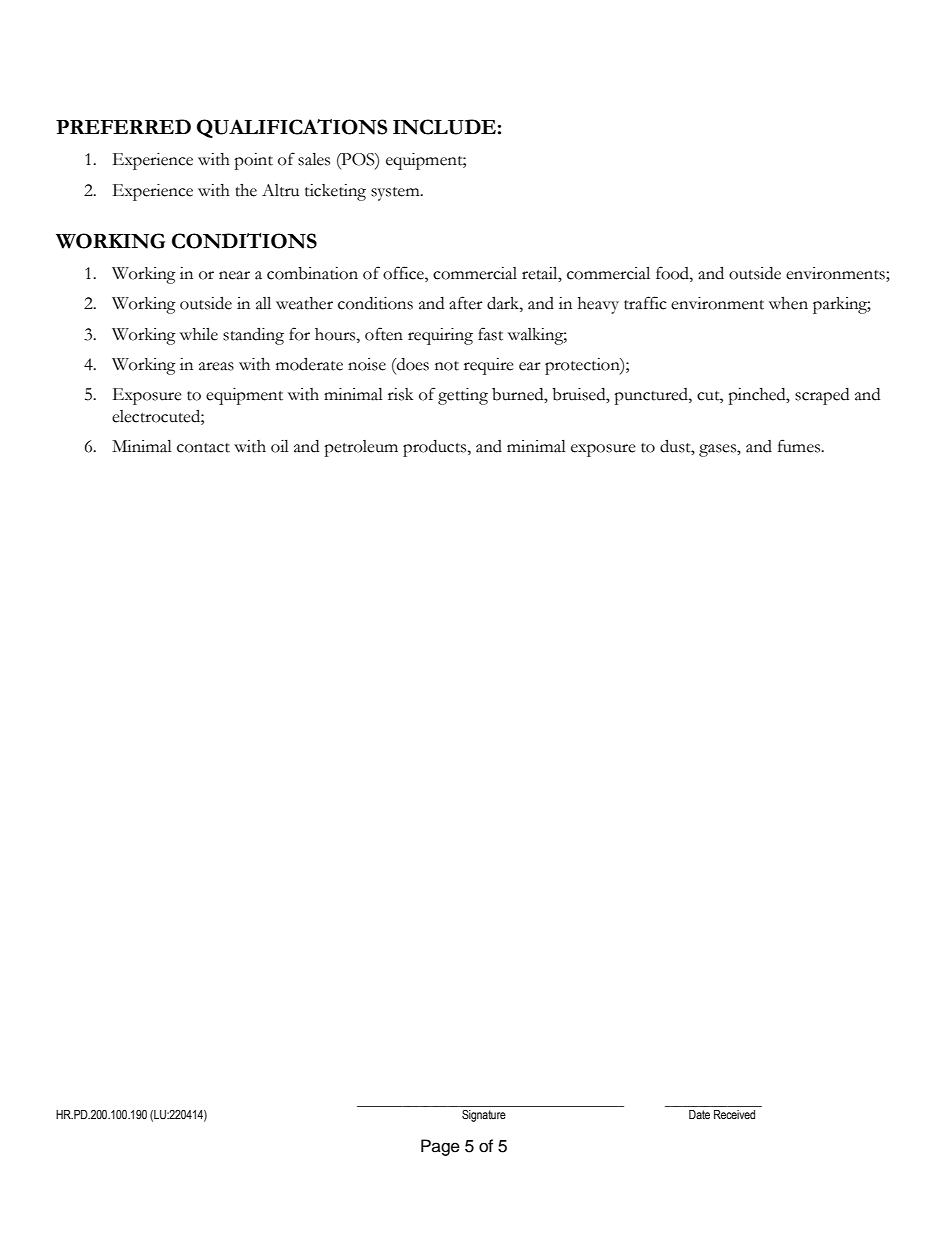 Image resolution: width=952 pixels, height=1233 pixels. Describe the element at coordinates (788, 303) in the screenshot. I see `when` at that location.
